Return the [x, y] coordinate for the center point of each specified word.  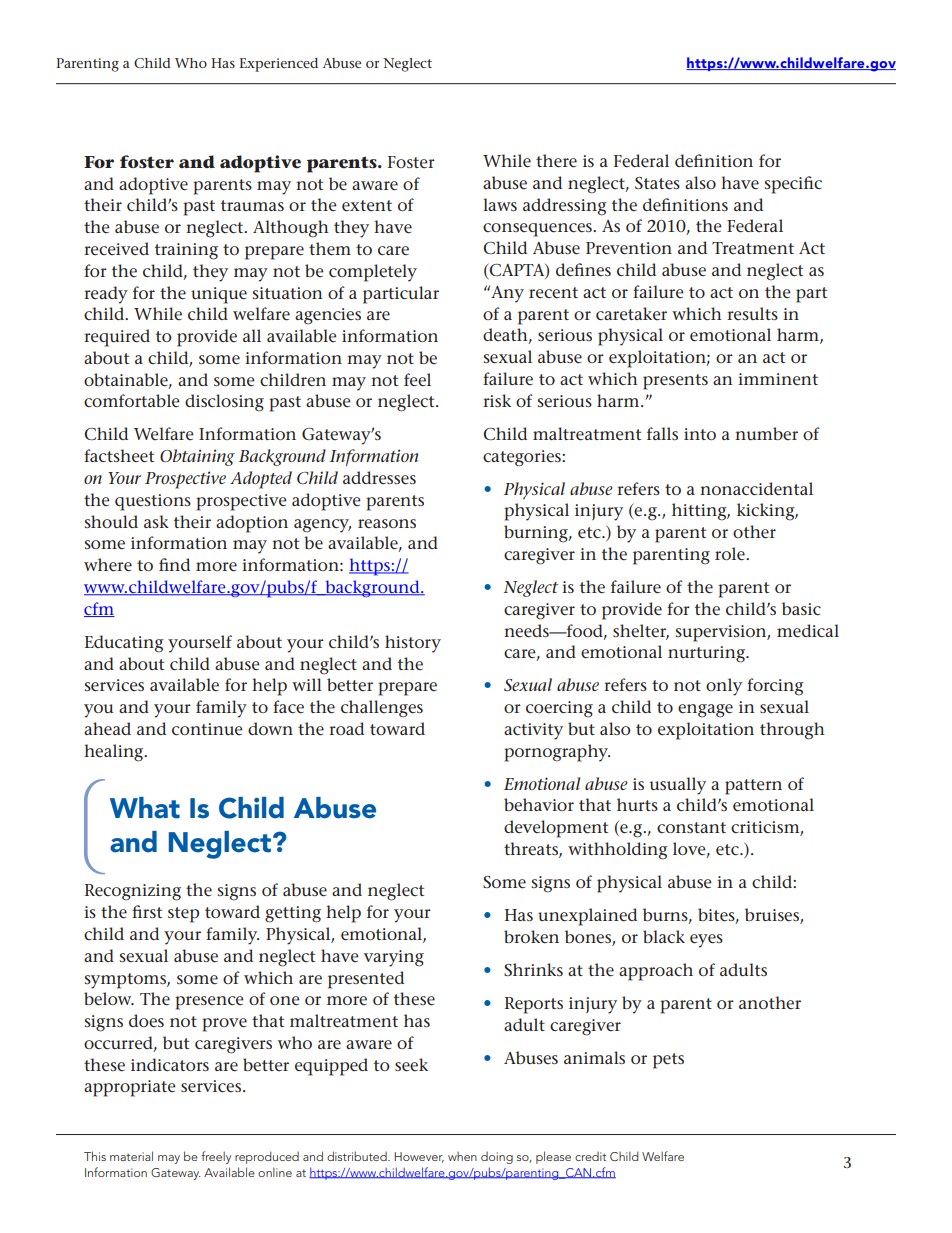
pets [668, 1061]
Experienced [279, 65]
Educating [124, 644]
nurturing [708, 654]
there [556, 161]
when [462, 1156]
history [413, 644]
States [657, 183]
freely [216, 1157]
